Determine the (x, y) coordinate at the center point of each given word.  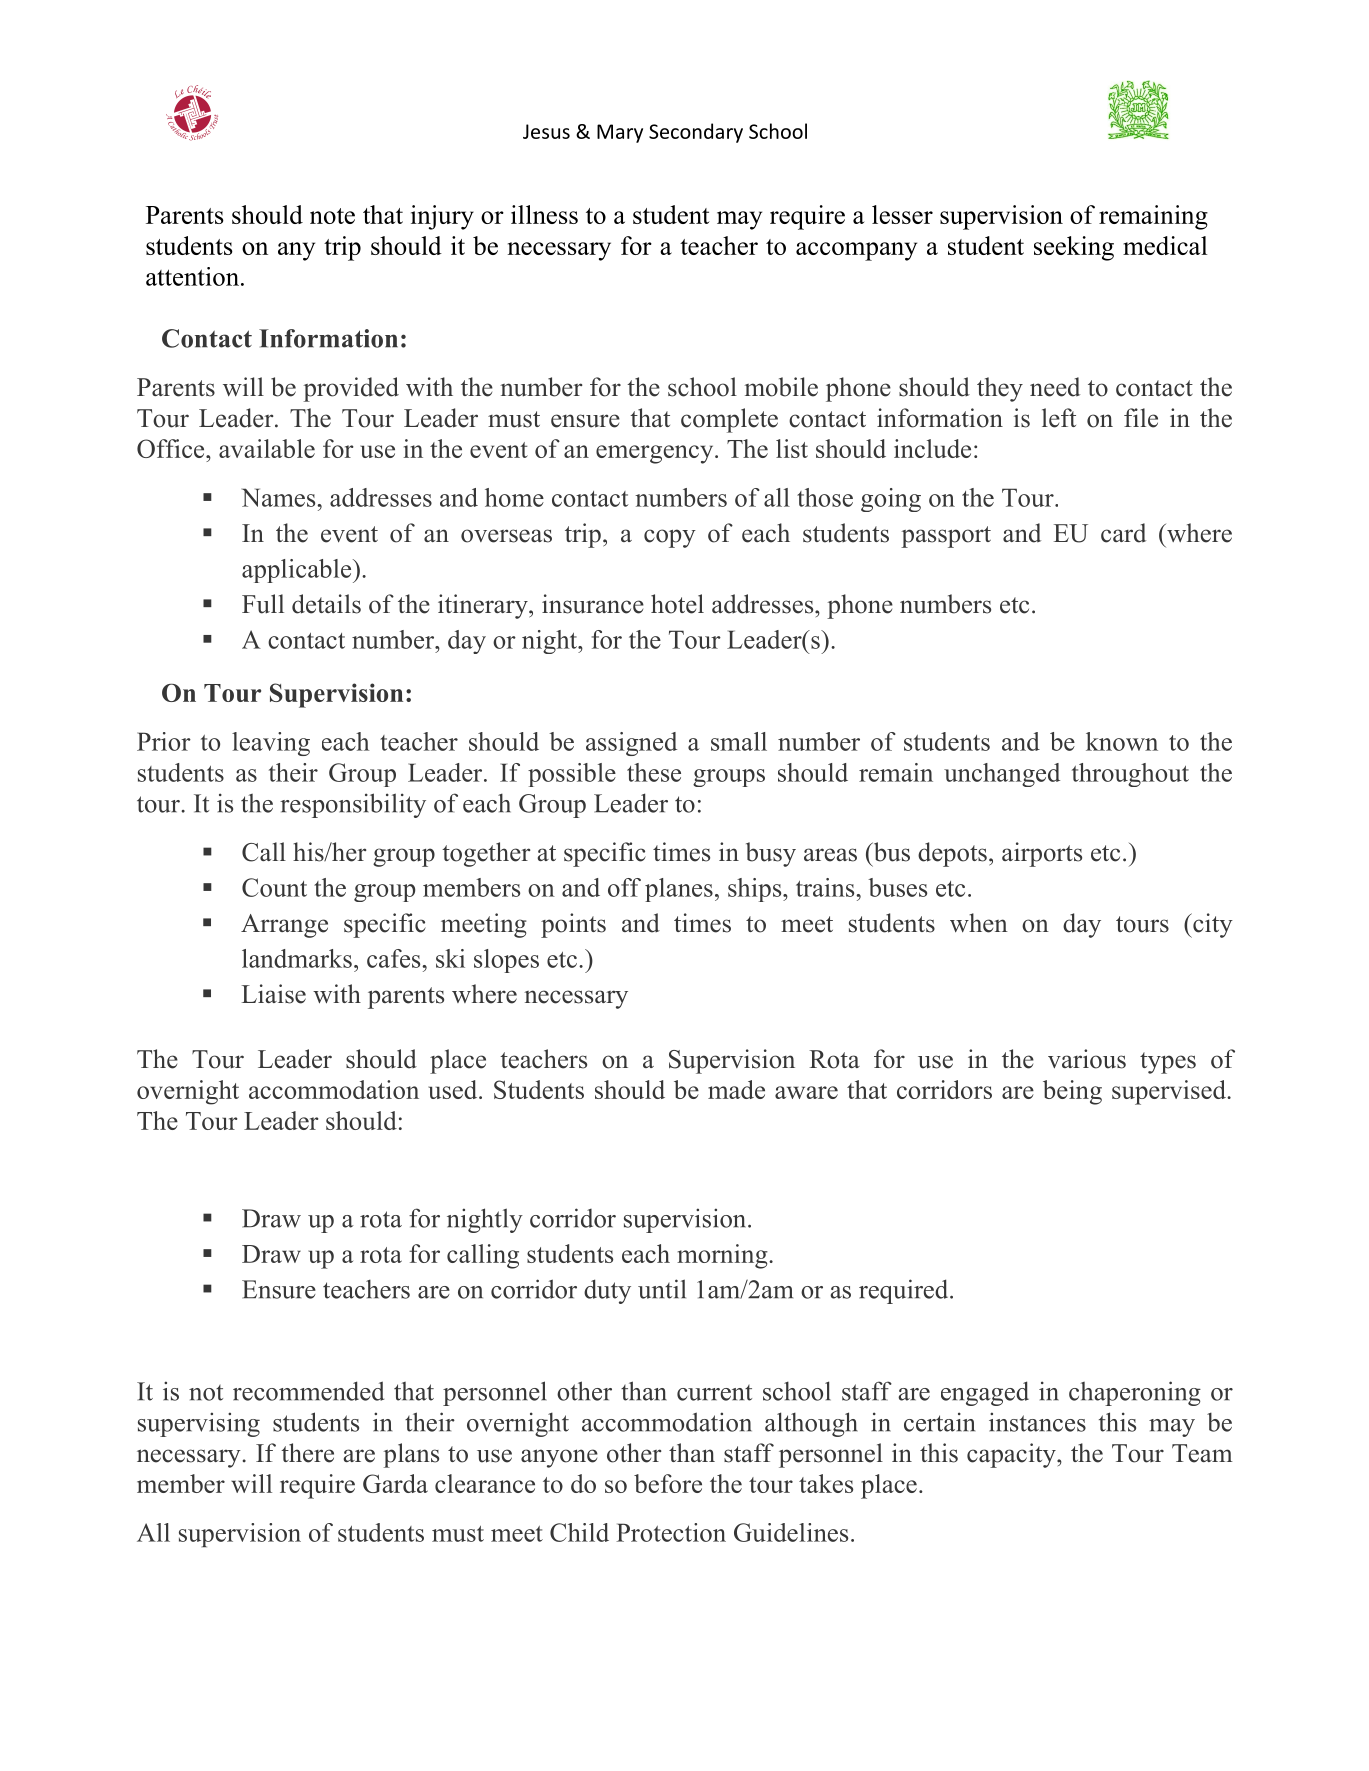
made (736, 1089)
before (668, 1483)
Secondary (696, 133)
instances (1037, 1422)
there (307, 1453)
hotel (677, 604)
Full (263, 604)
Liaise (274, 994)
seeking (1074, 248)
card (1123, 533)
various (1087, 1059)
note (332, 216)
